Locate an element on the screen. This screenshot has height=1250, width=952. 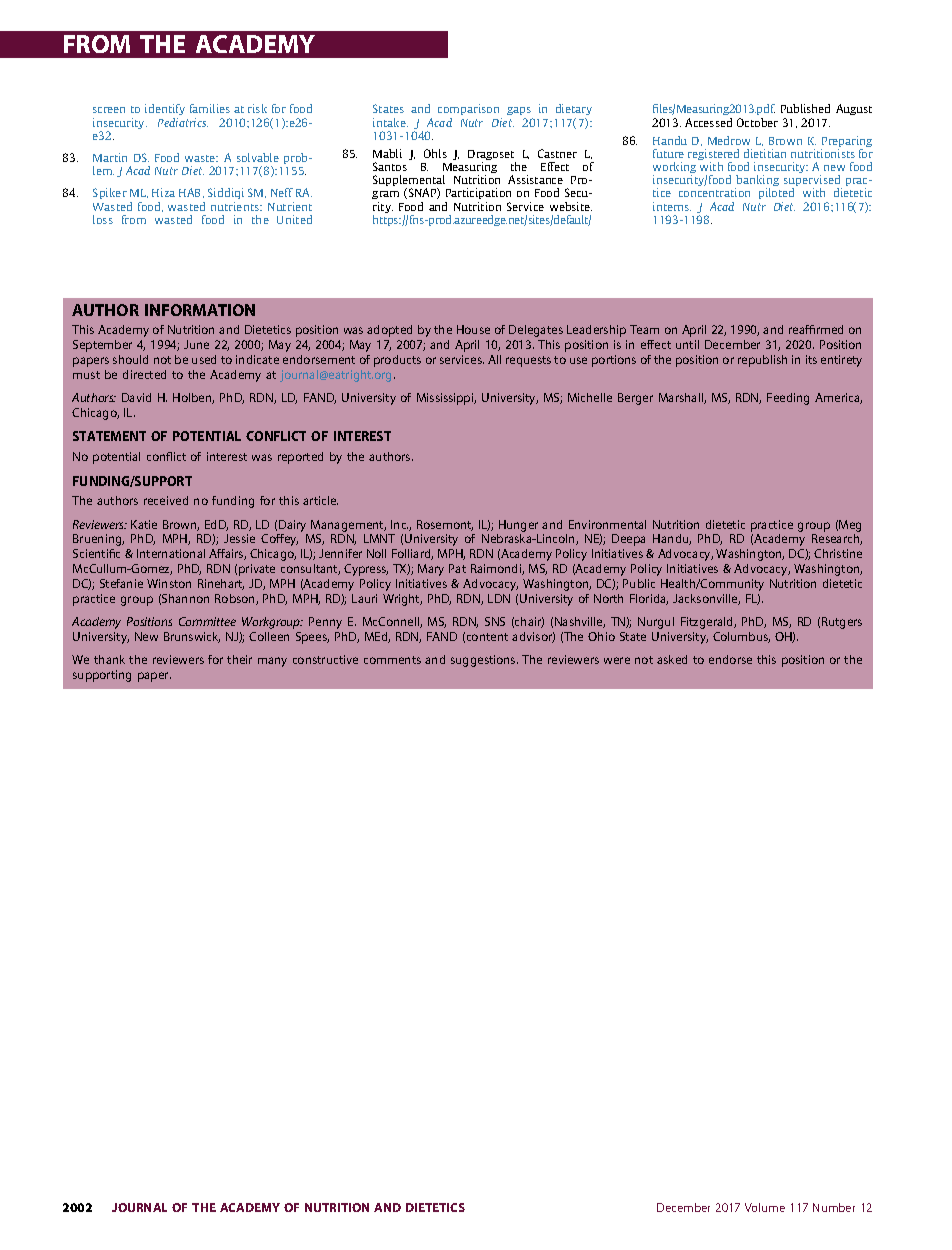
comparison is located at coordinates (470, 111).
